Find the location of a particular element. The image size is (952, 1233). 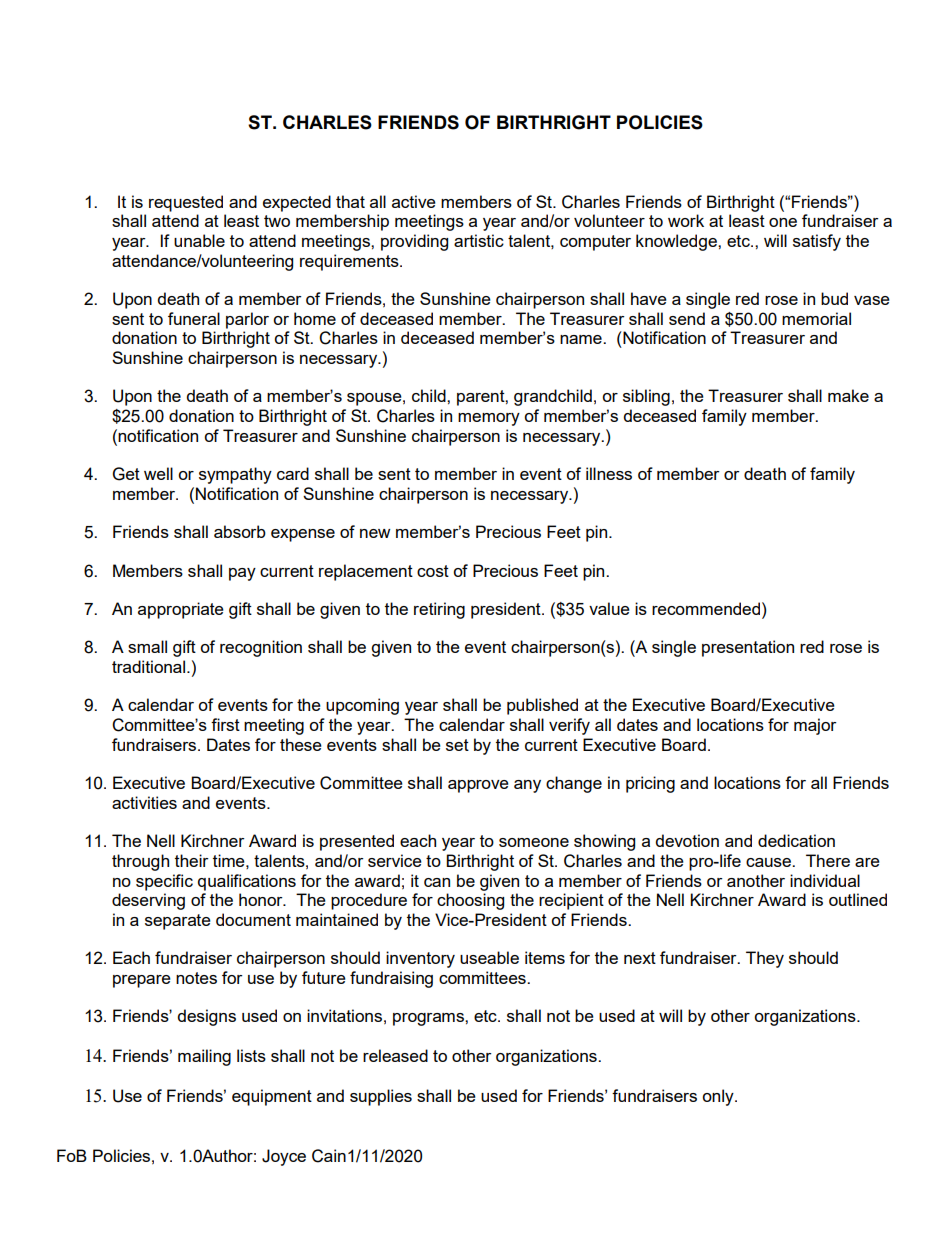

choosing is located at coordinates (470, 901).
